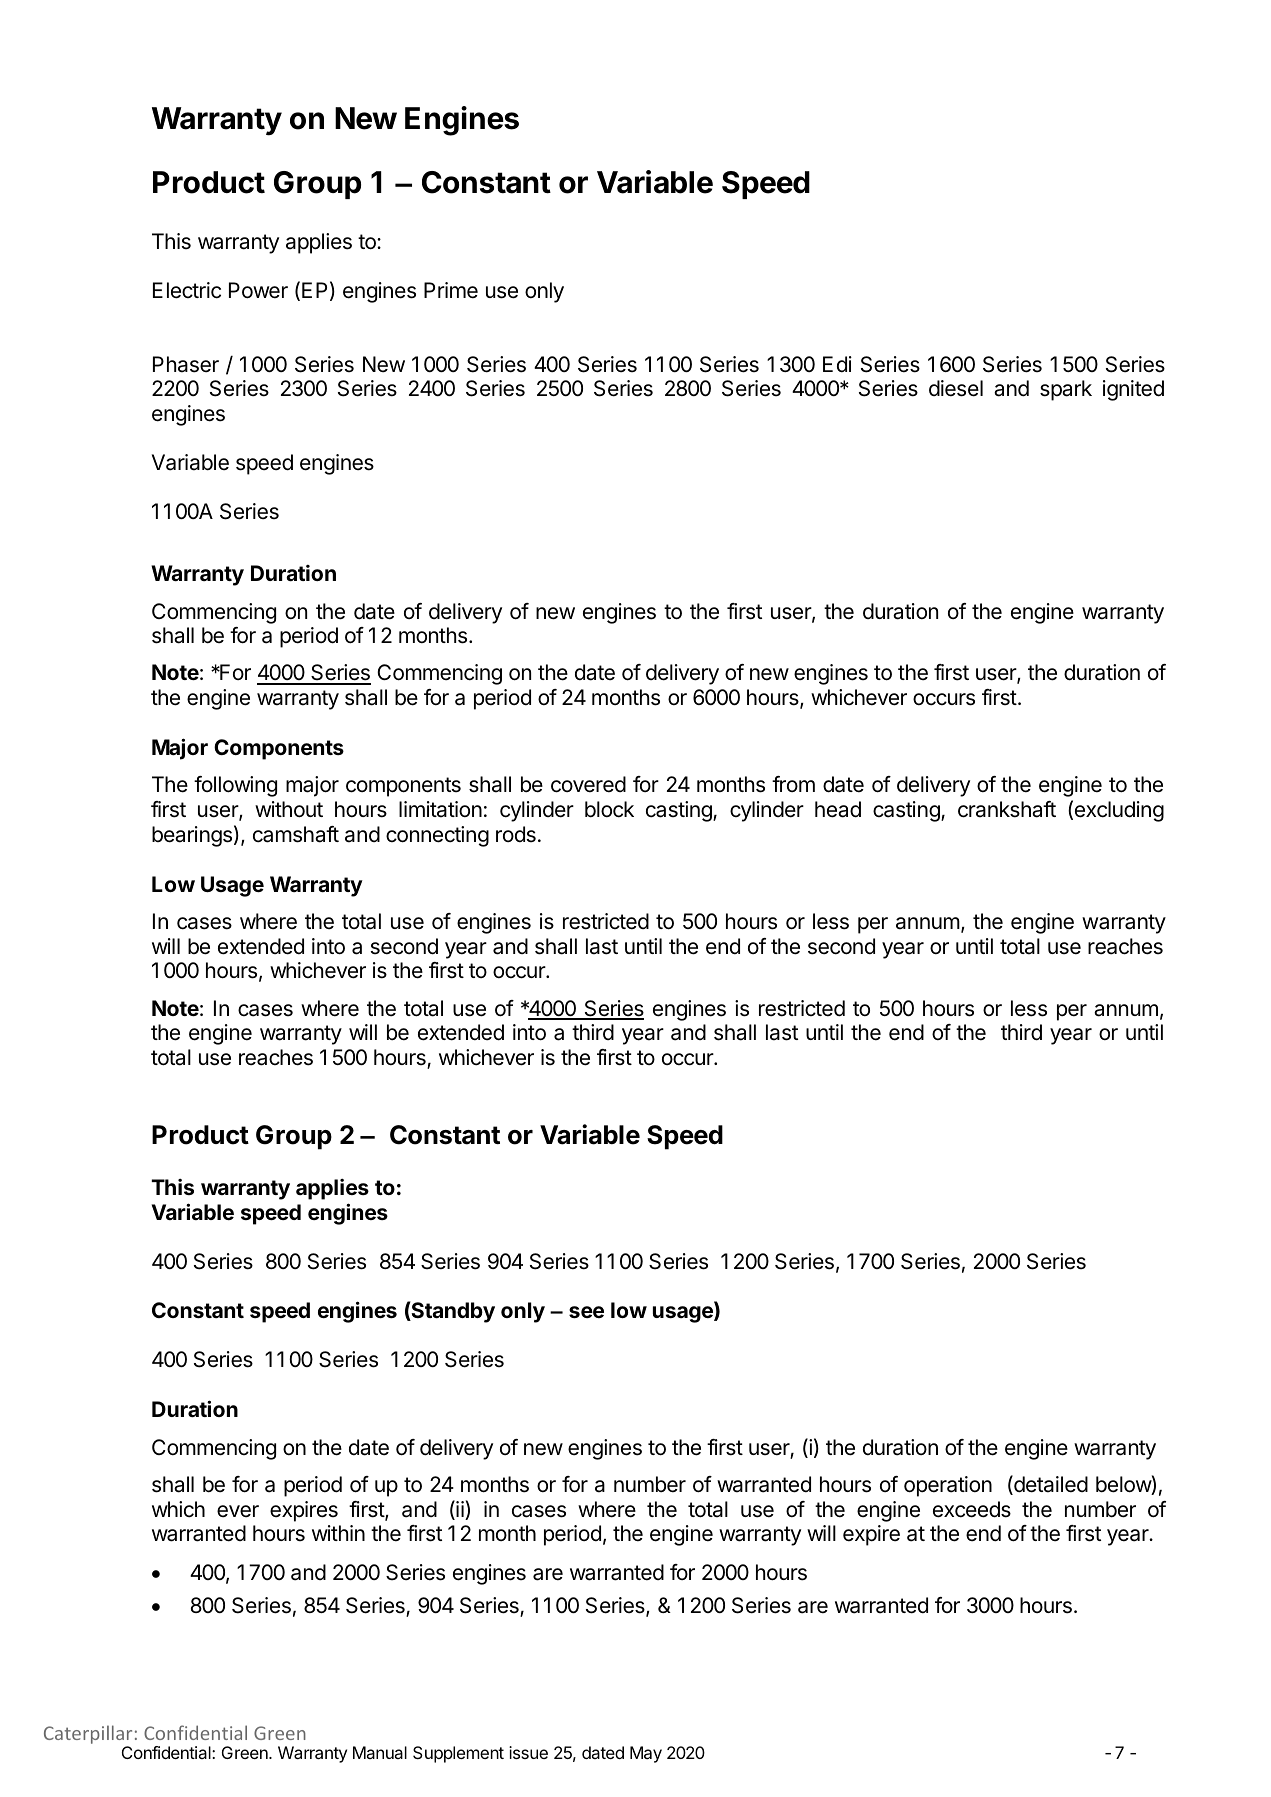 Image resolution: width=1271 pixels, height=1797 pixels. I want to click on Prime, so click(451, 290).
